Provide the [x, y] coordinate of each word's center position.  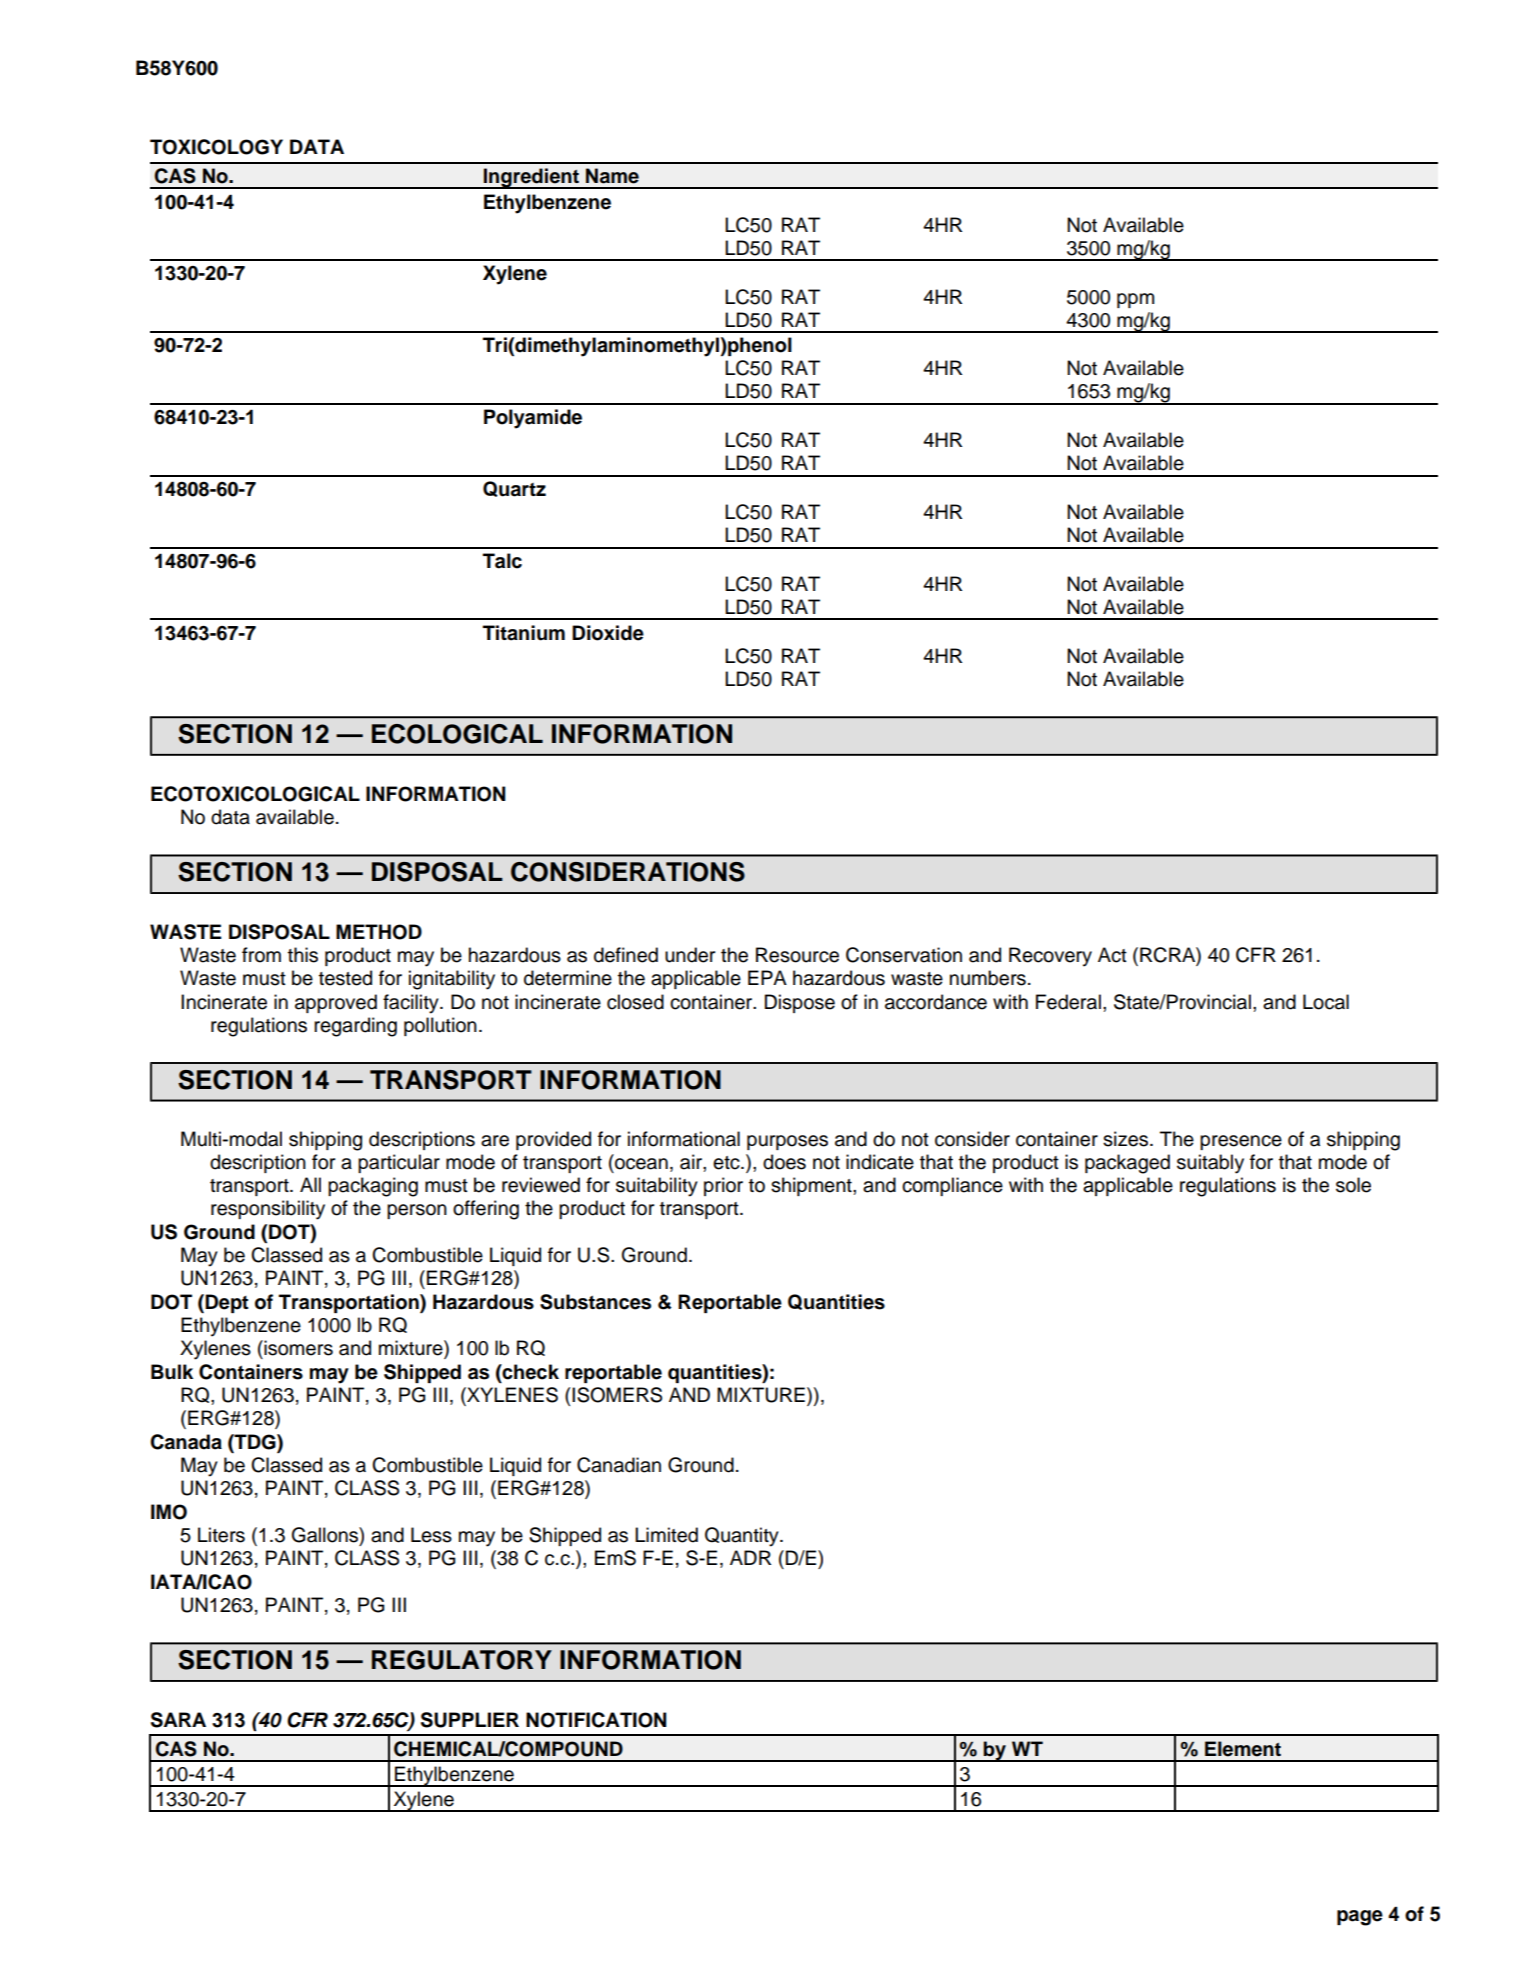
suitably [1210, 1164]
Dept [226, 1303]
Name [612, 176]
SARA [178, 1720]
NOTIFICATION [596, 1720]
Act [1112, 955]
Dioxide [608, 633]
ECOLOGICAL [457, 734]
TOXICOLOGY [216, 147]
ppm [1135, 300]
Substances [595, 1302]
